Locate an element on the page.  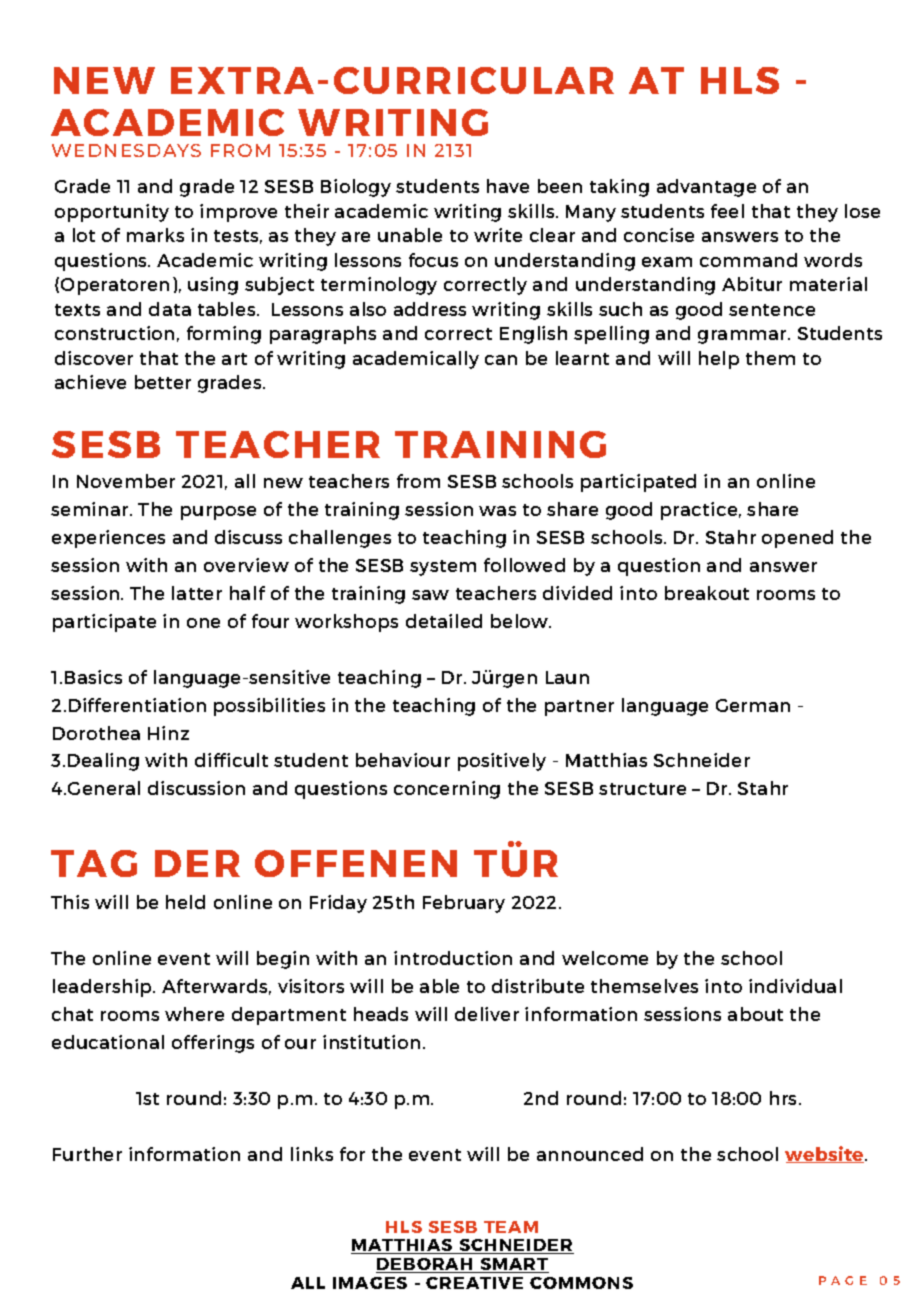
positively is located at coordinates (502, 762).
